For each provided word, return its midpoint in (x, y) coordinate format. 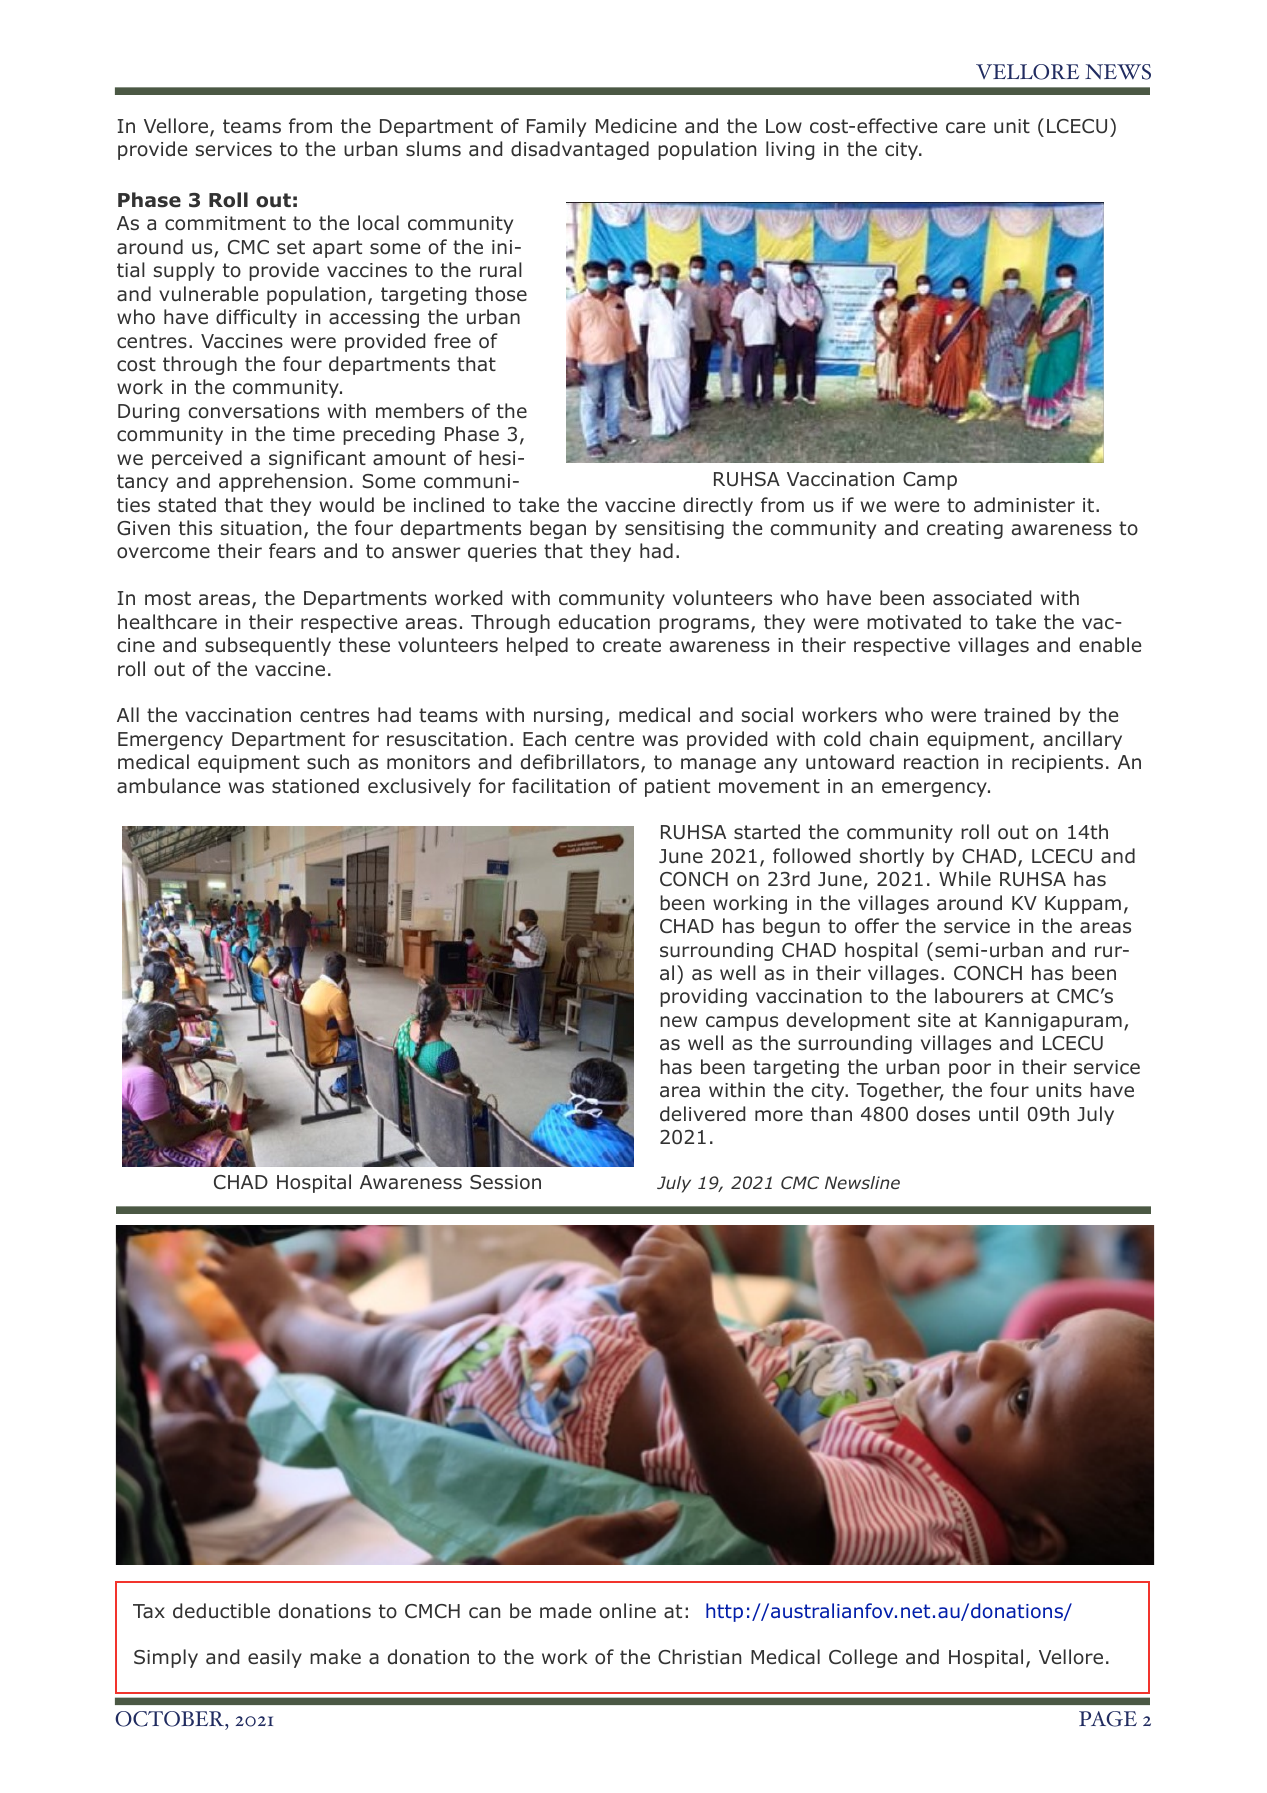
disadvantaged (580, 150)
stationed (315, 786)
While (965, 878)
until (998, 1114)
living (790, 150)
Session (505, 1182)
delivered (702, 1114)
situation (261, 528)
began (558, 529)
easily (275, 1658)
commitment (225, 223)
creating (965, 530)
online (628, 1611)
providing (703, 997)
